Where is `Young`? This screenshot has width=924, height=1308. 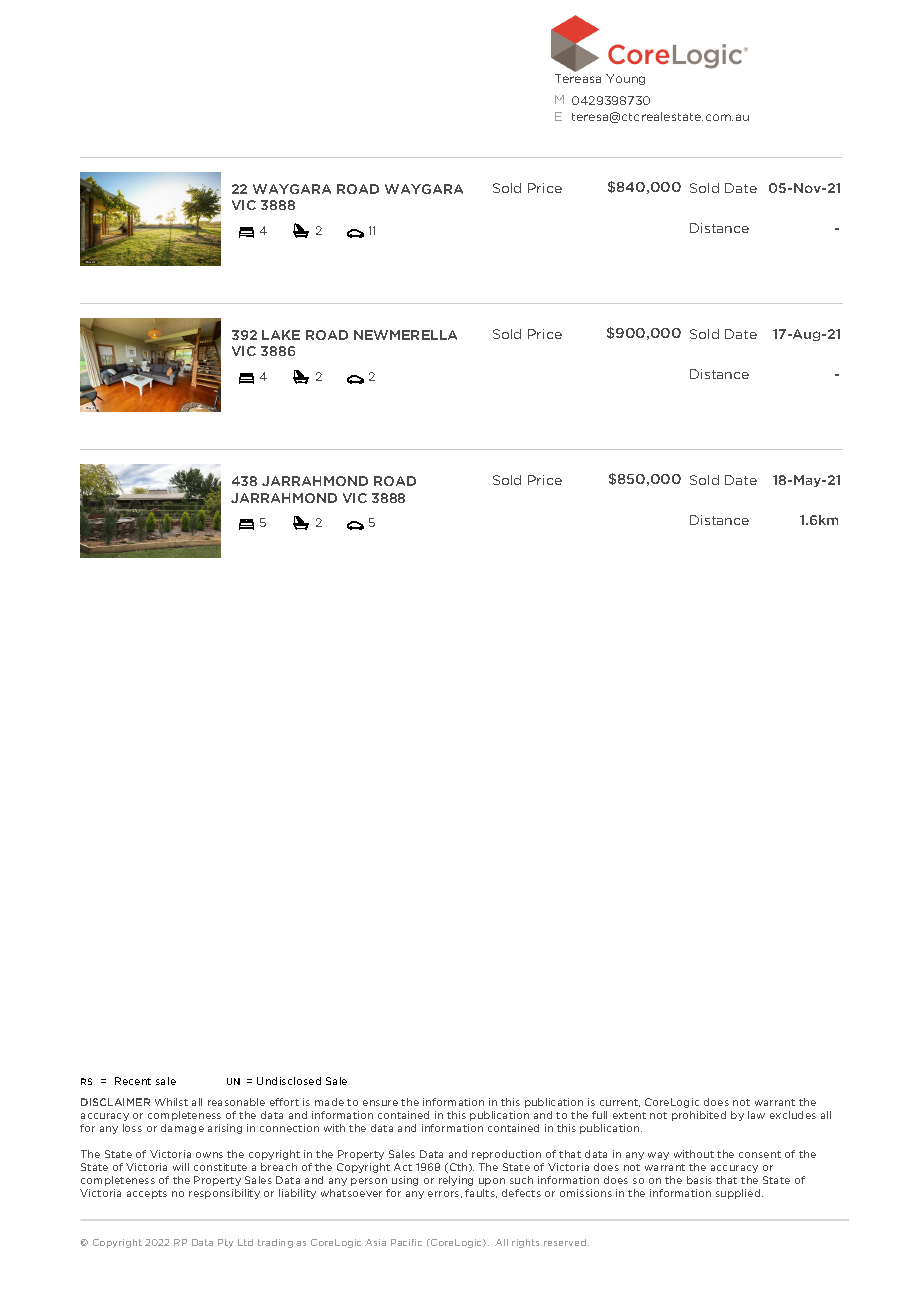 Young is located at coordinates (625, 79).
